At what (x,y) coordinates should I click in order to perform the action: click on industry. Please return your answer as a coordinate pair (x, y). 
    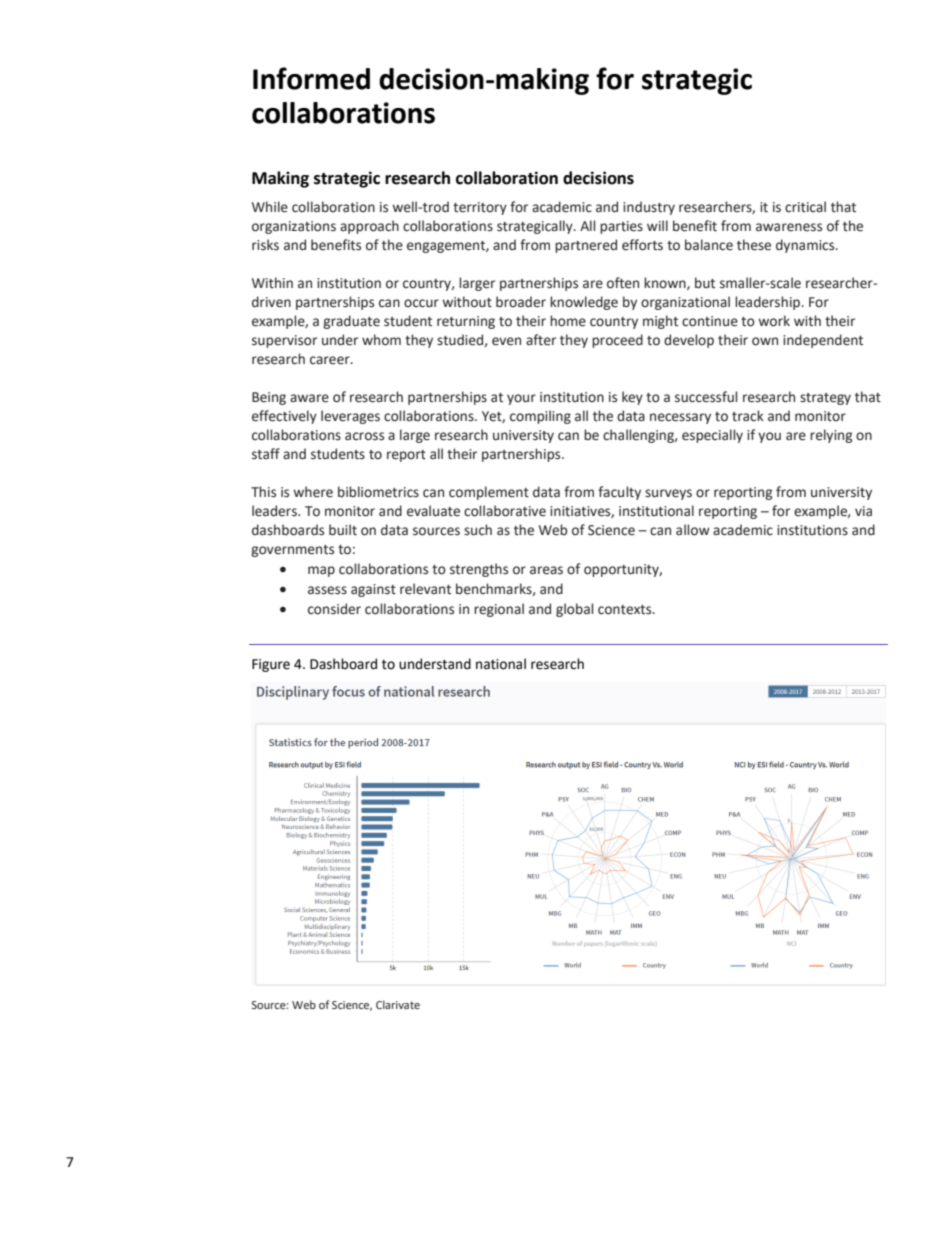
    Looking at the image, I should click on (649, 208).
